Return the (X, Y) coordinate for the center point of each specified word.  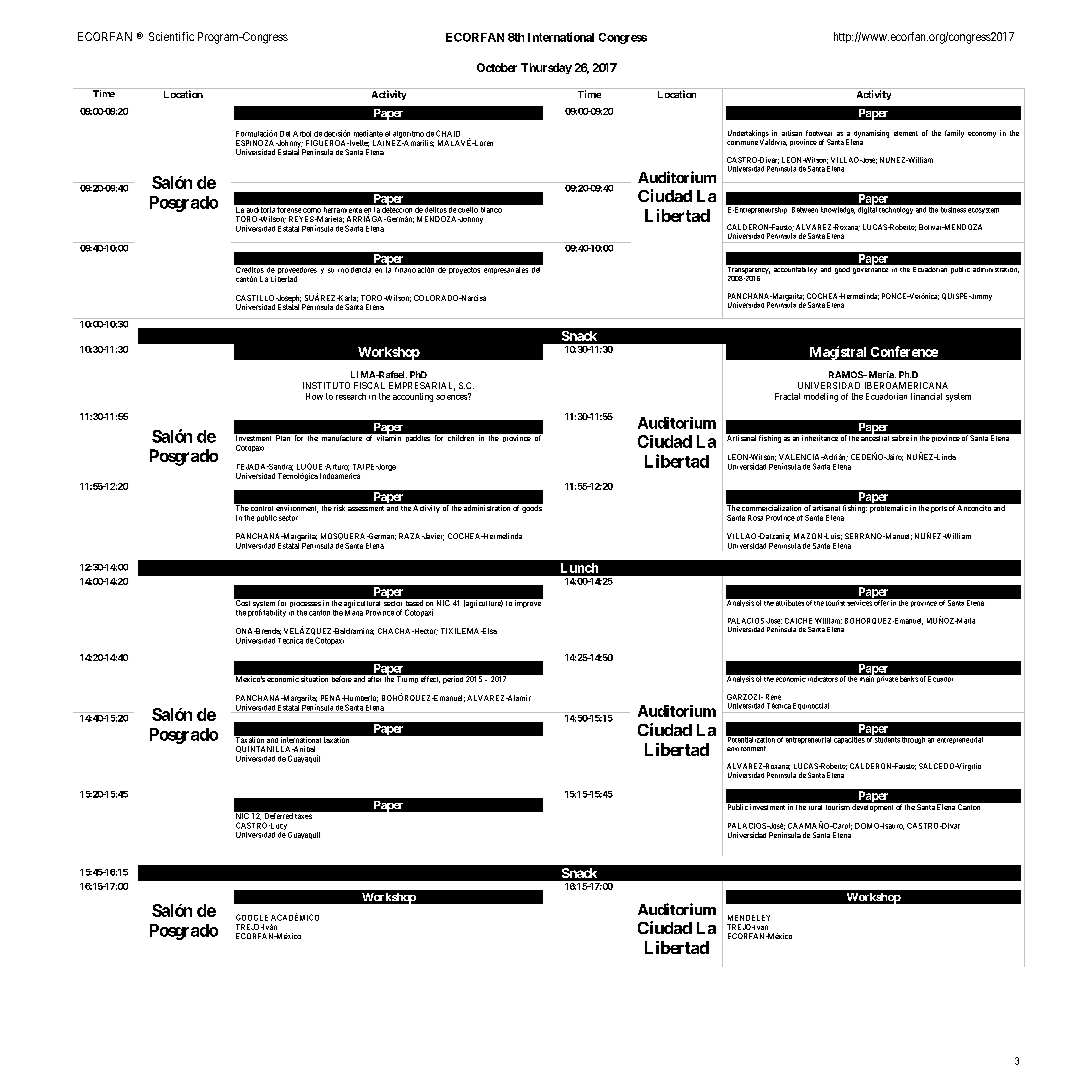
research (351, 396)
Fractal (787, 396)
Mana (354, 613)
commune (742, 143)
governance (870, 271)
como (312, 210)
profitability (267, 612)
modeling (821, 397)
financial (926, 396)
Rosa (755, 518)
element (906, 133)
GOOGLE (252, 917)
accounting (413, 397)
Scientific (171, 36)
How (314, 396)
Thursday (546, 68)
